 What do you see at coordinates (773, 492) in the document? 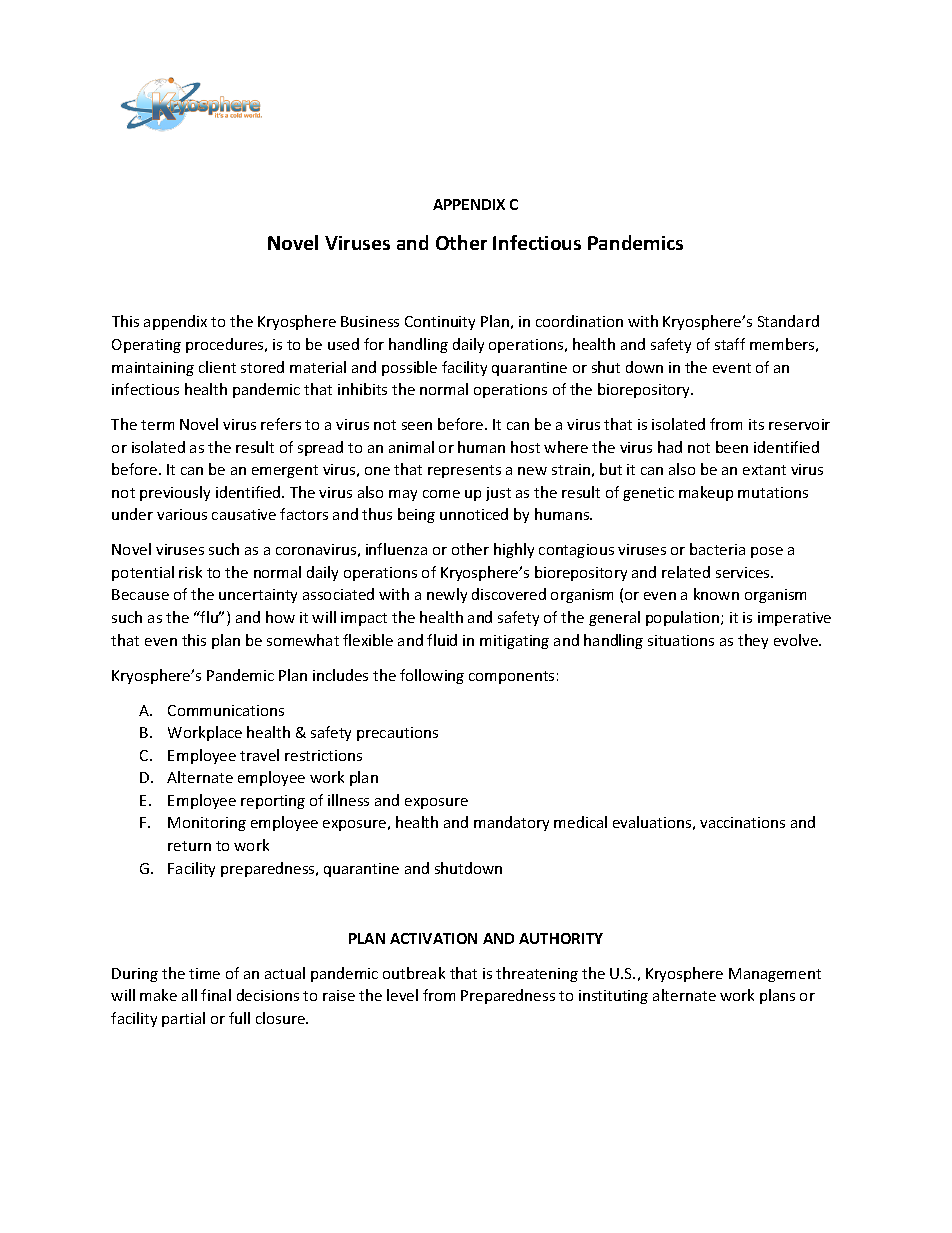
I see `mutations` at bounding box center [773, 492].
